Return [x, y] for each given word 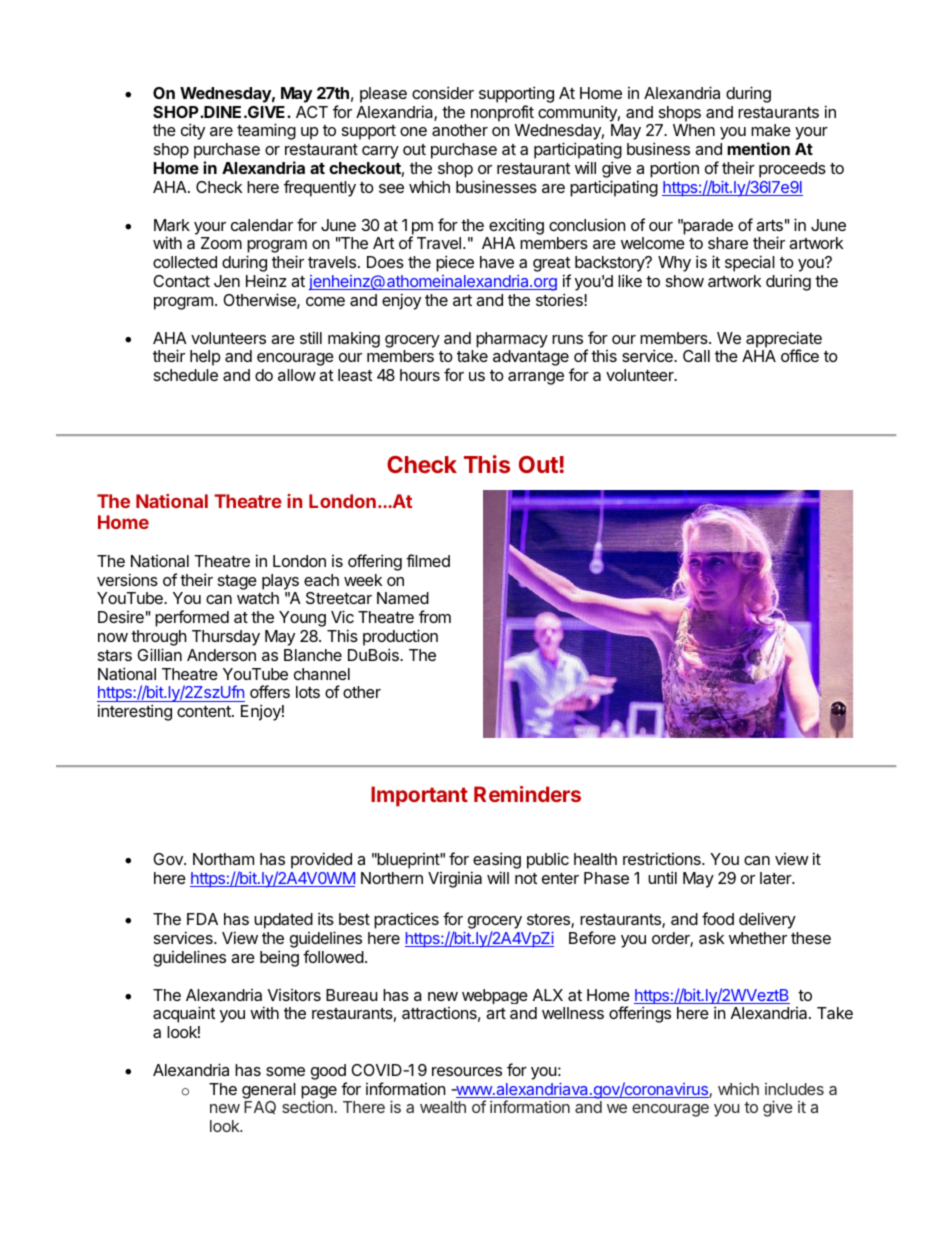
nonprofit [502, 113]
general [269, 1091]
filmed [428, 560]
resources [467, 1071]
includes [794, 1089]
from [435, 616]
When [694, 130]
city [193, 131]
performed [192, 618]
